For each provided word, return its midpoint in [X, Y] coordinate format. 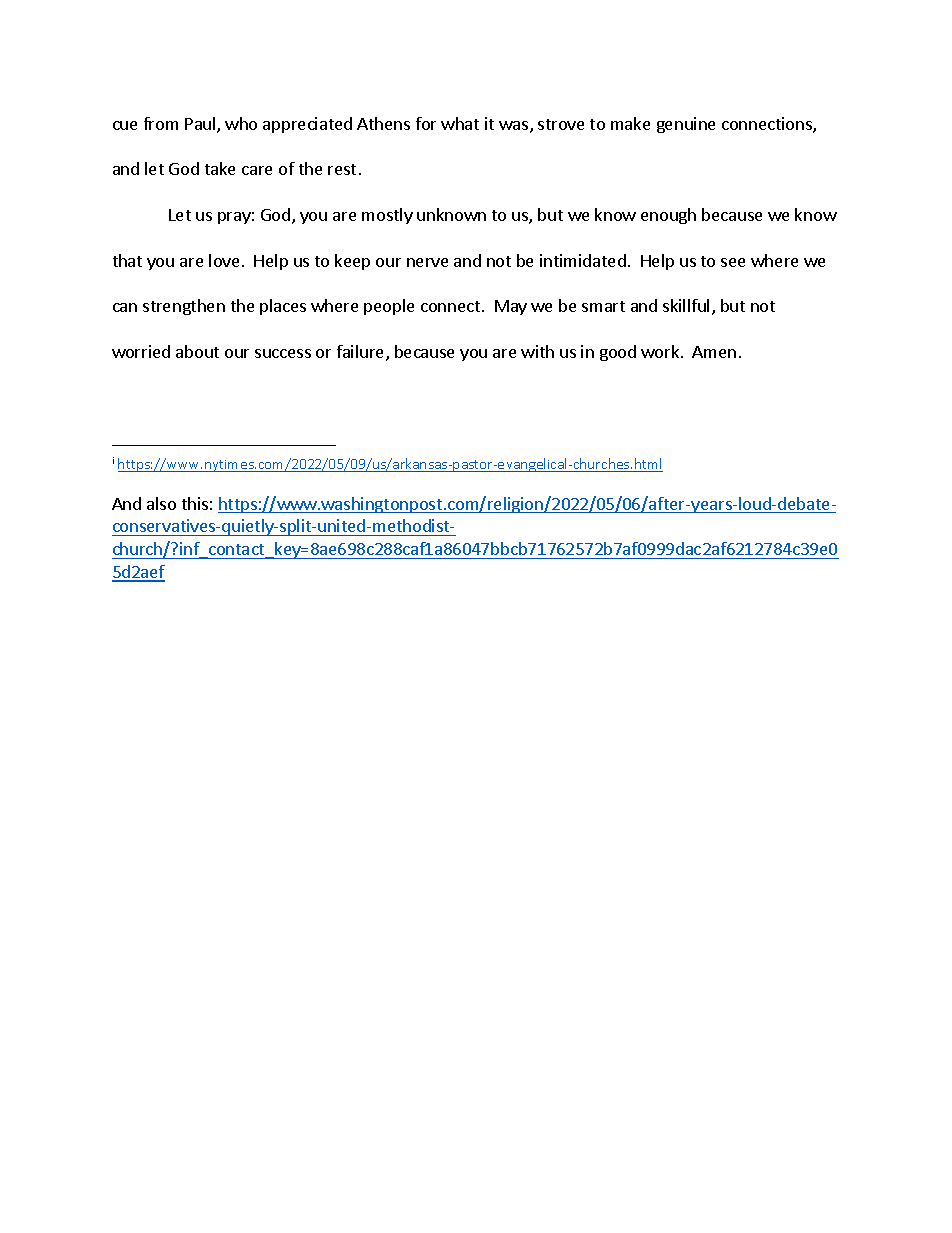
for [426, 123]
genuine [686, 125]
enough [668, 216]
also [161, 503]
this [195, 503]
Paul [201, 125]
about [197, 351]
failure [362, 353]
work [661, 351]
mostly [387, 216]
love [224, 260]
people [389, 307]
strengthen [184, 307]
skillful [686, 305]
